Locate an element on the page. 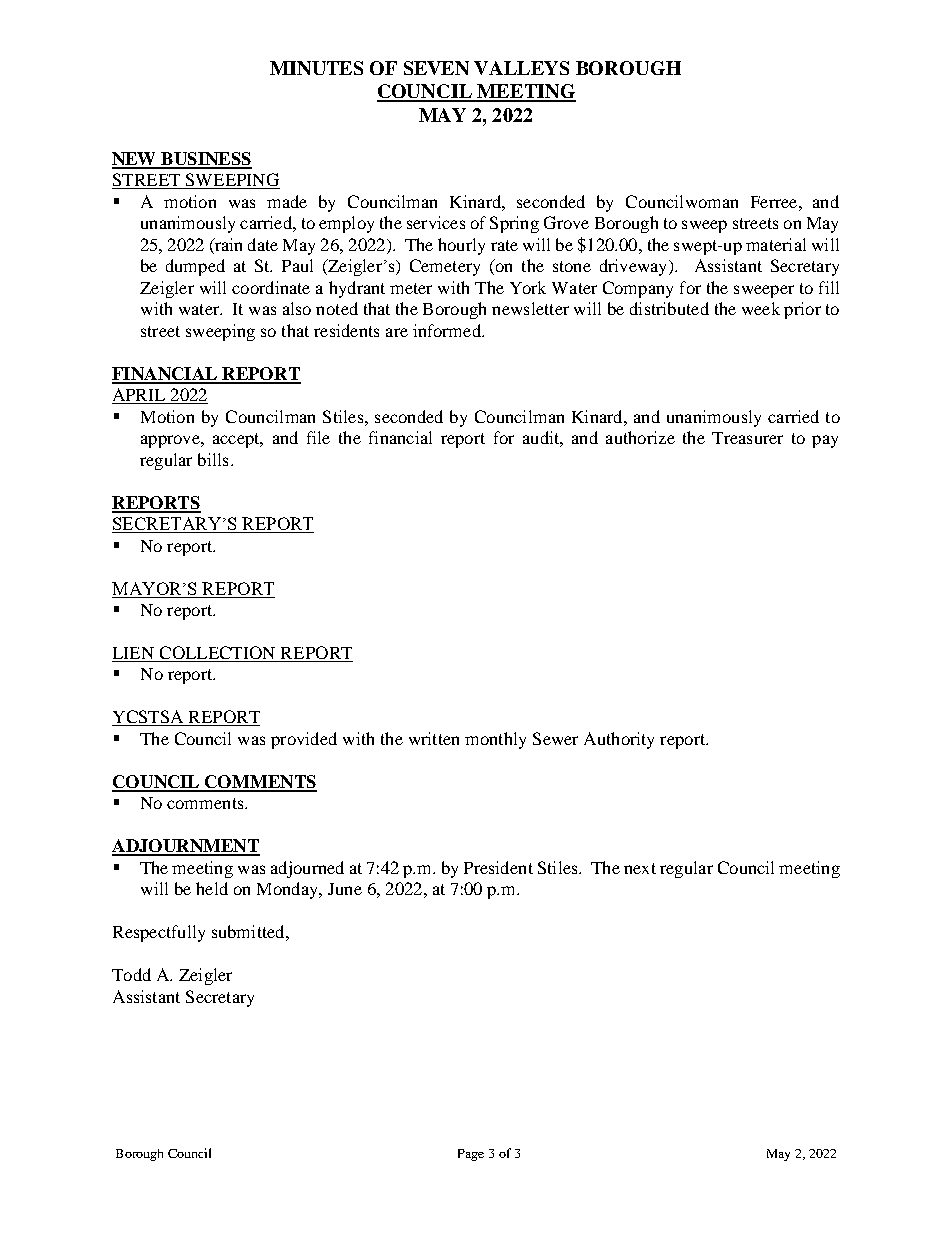 The width and height of the document is (952, 1233). Todd is located at coordinates (131, 974).
